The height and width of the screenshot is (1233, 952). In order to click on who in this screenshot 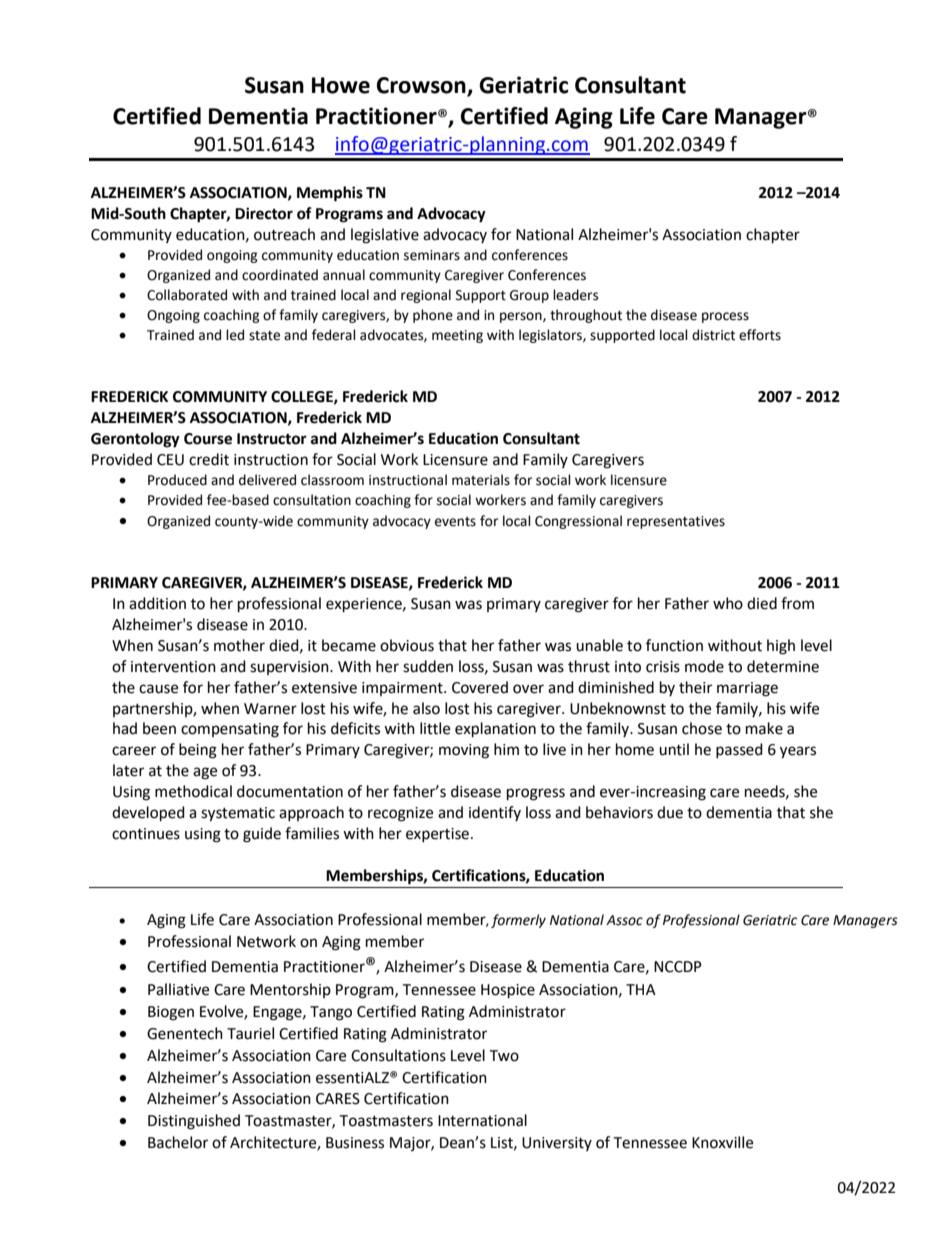, I will do `click(728, 603)`.
